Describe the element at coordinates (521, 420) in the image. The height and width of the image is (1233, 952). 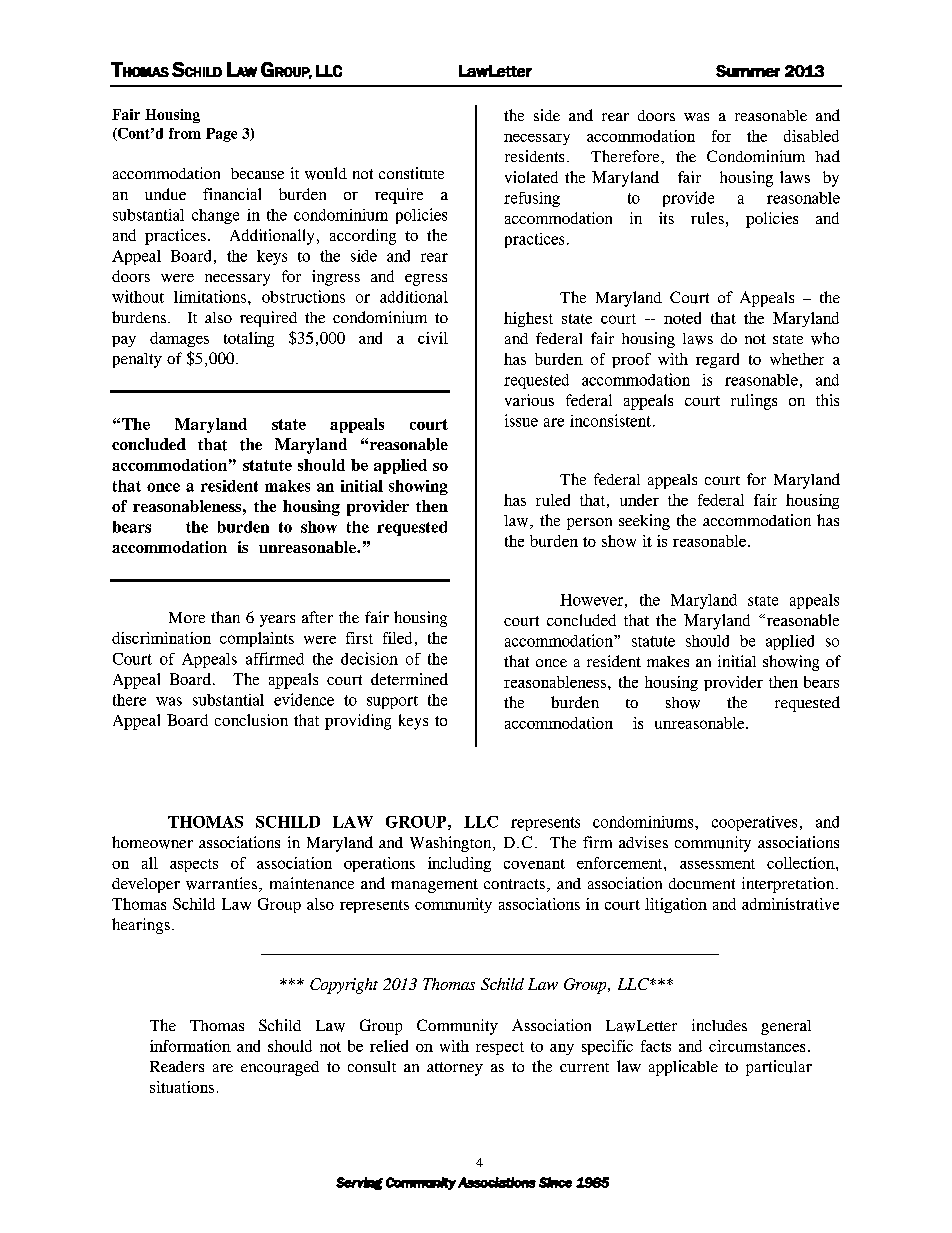
I see `issue` at that location.
